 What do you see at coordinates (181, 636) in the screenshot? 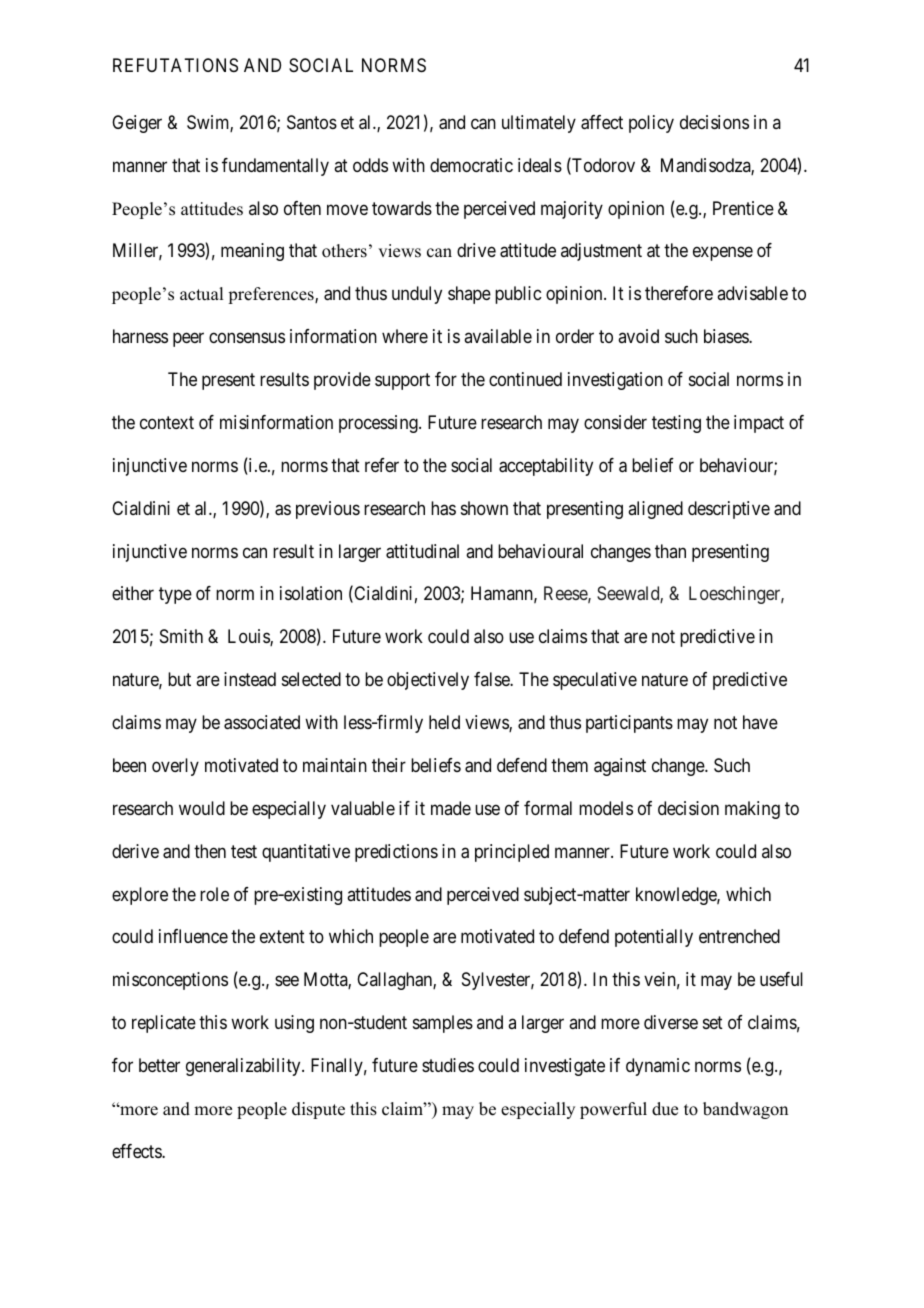
I see `Smith` at bounding box center [181, 636].
